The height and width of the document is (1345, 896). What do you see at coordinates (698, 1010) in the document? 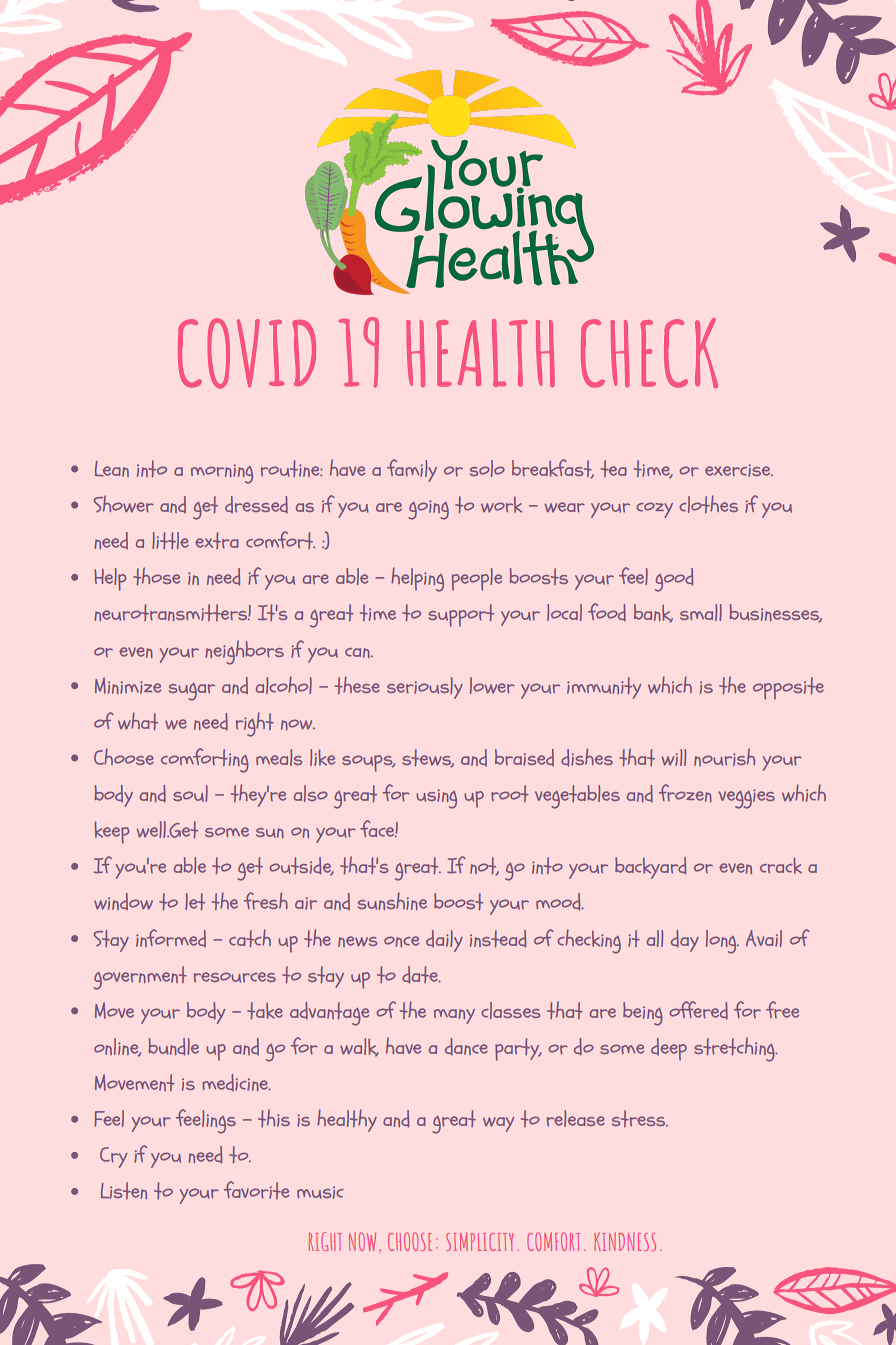
I see `offered` at bounding box center [698, 1010].
